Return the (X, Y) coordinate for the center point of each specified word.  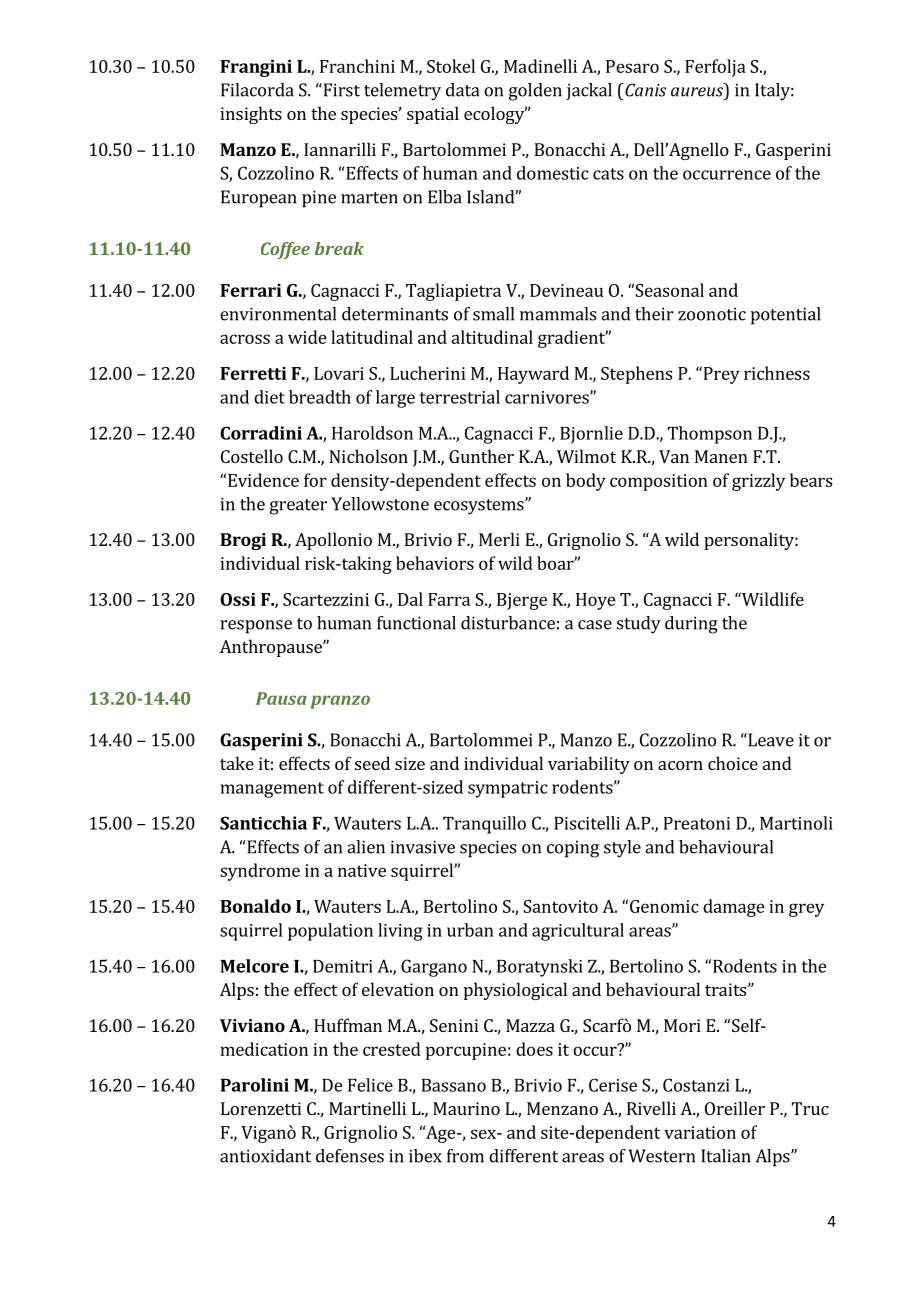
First (340, 90)
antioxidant (265, 1156)
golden (535, 92)
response (256, 627)
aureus (698, 93)
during (691, 625)
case (595, 625)
